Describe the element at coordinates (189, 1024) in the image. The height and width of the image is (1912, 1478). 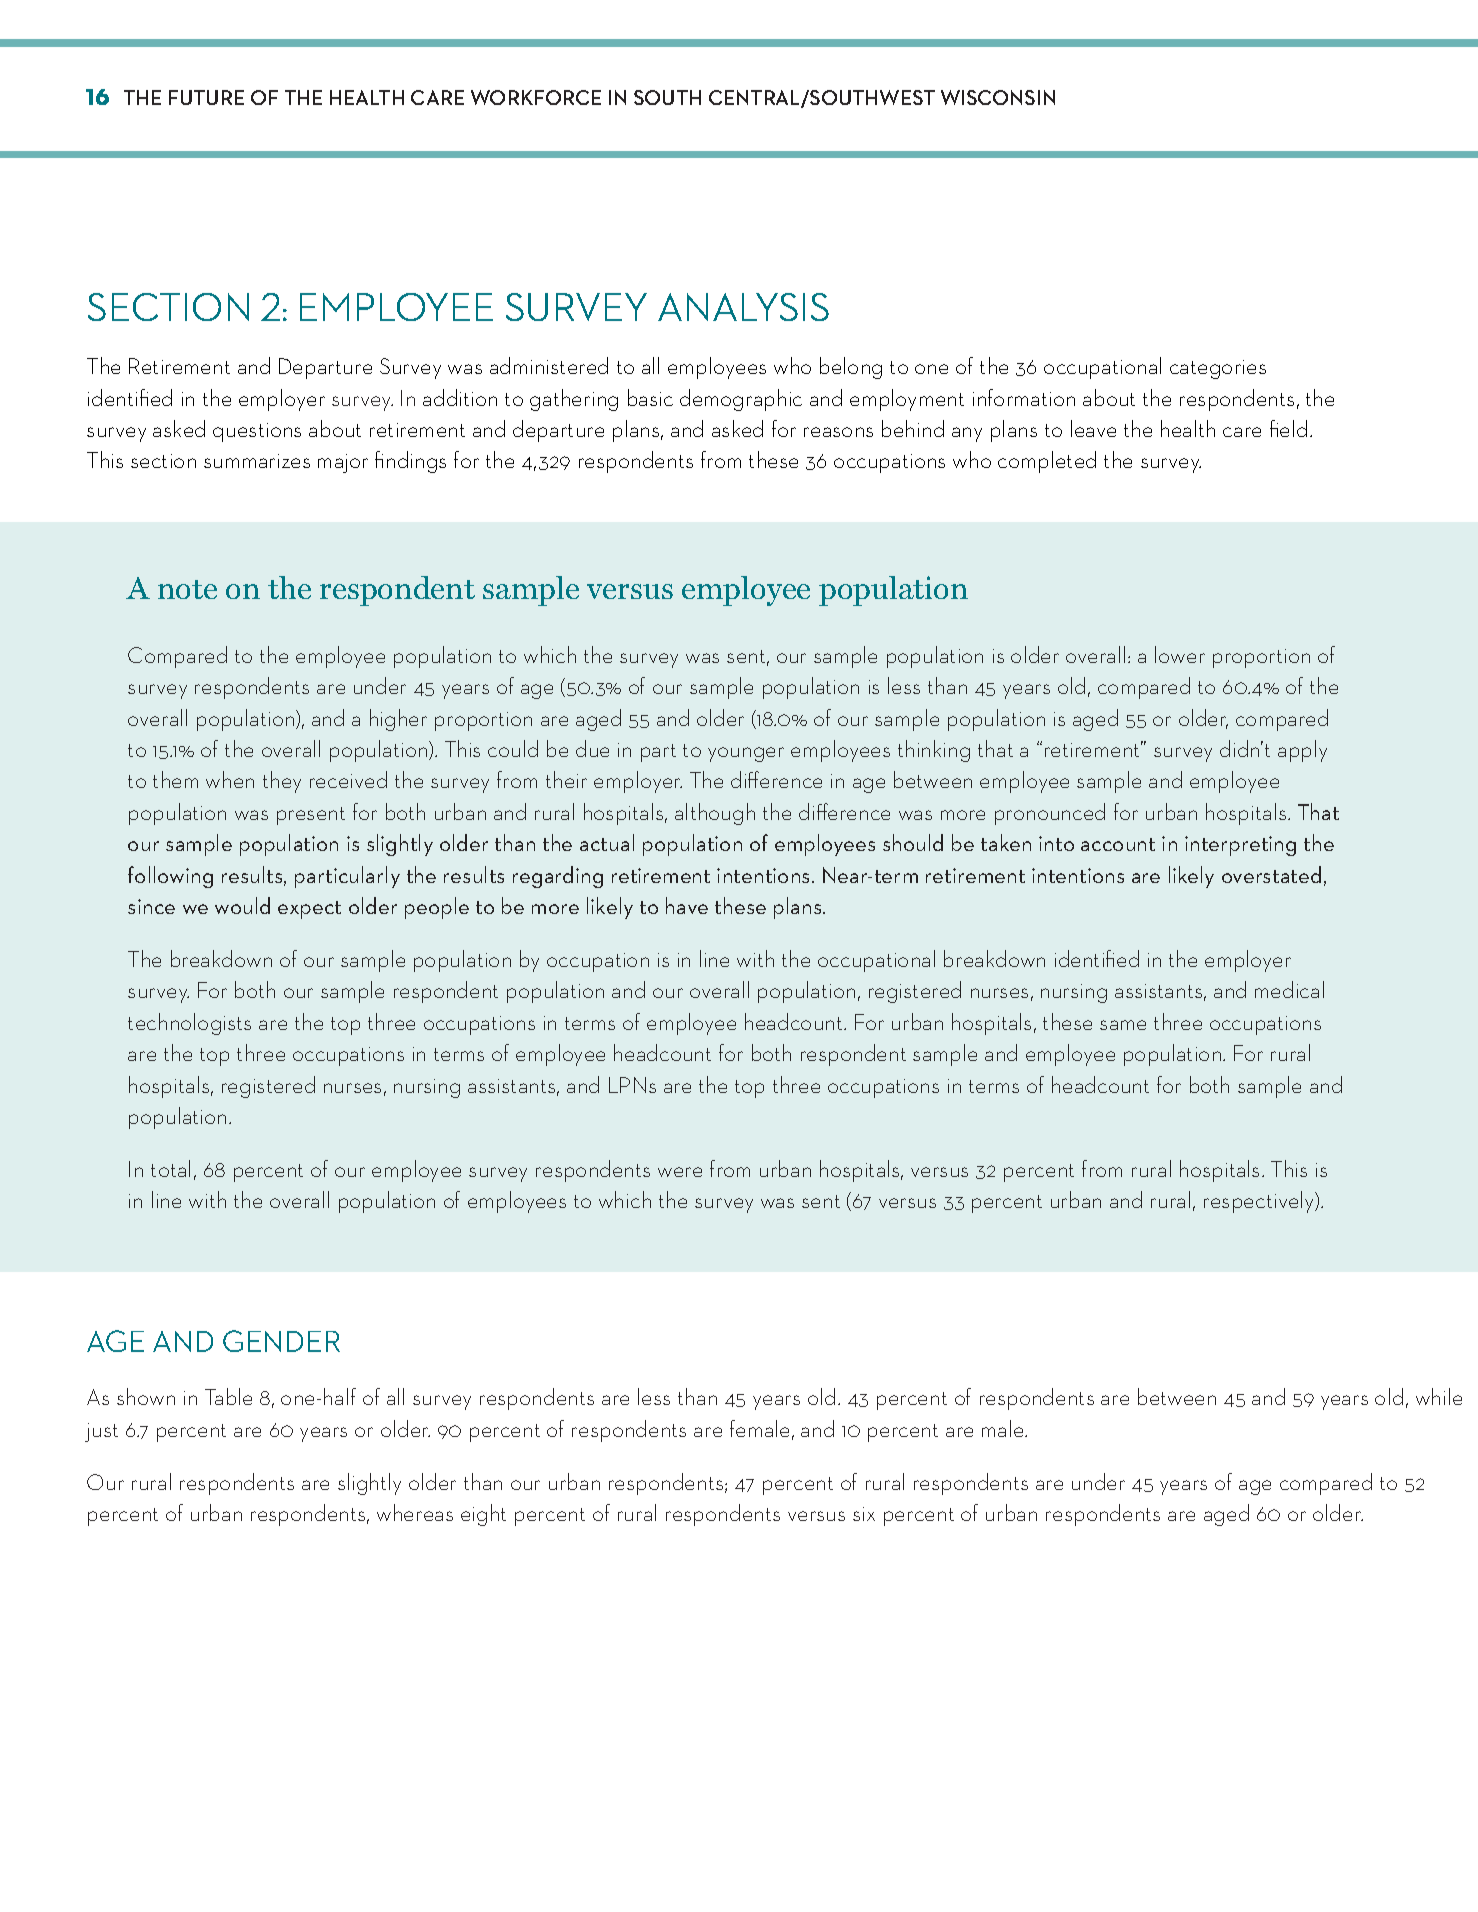
I see `technologists` at that location.
